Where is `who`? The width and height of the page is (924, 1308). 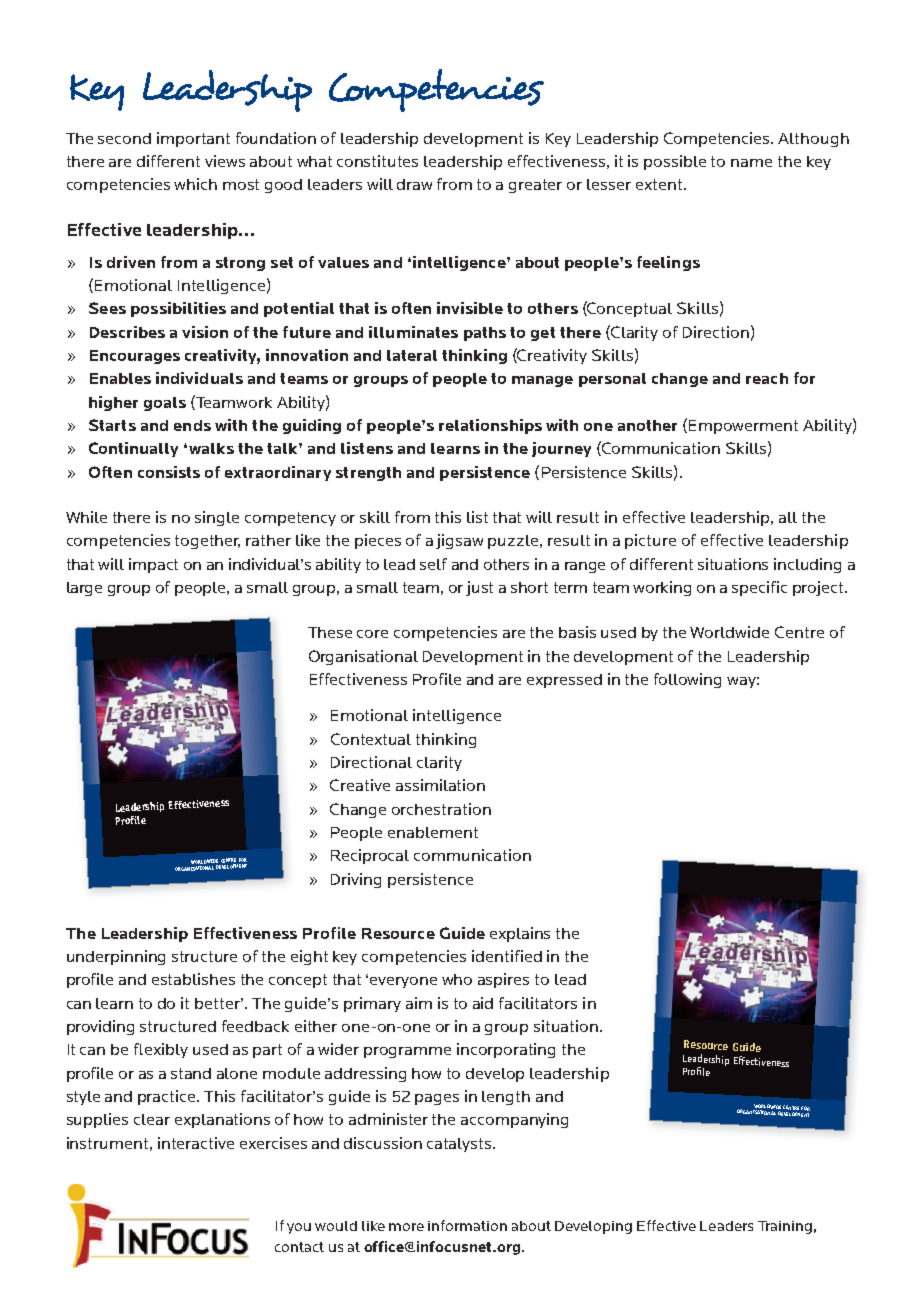 who is located at coordinates (457, 979).
